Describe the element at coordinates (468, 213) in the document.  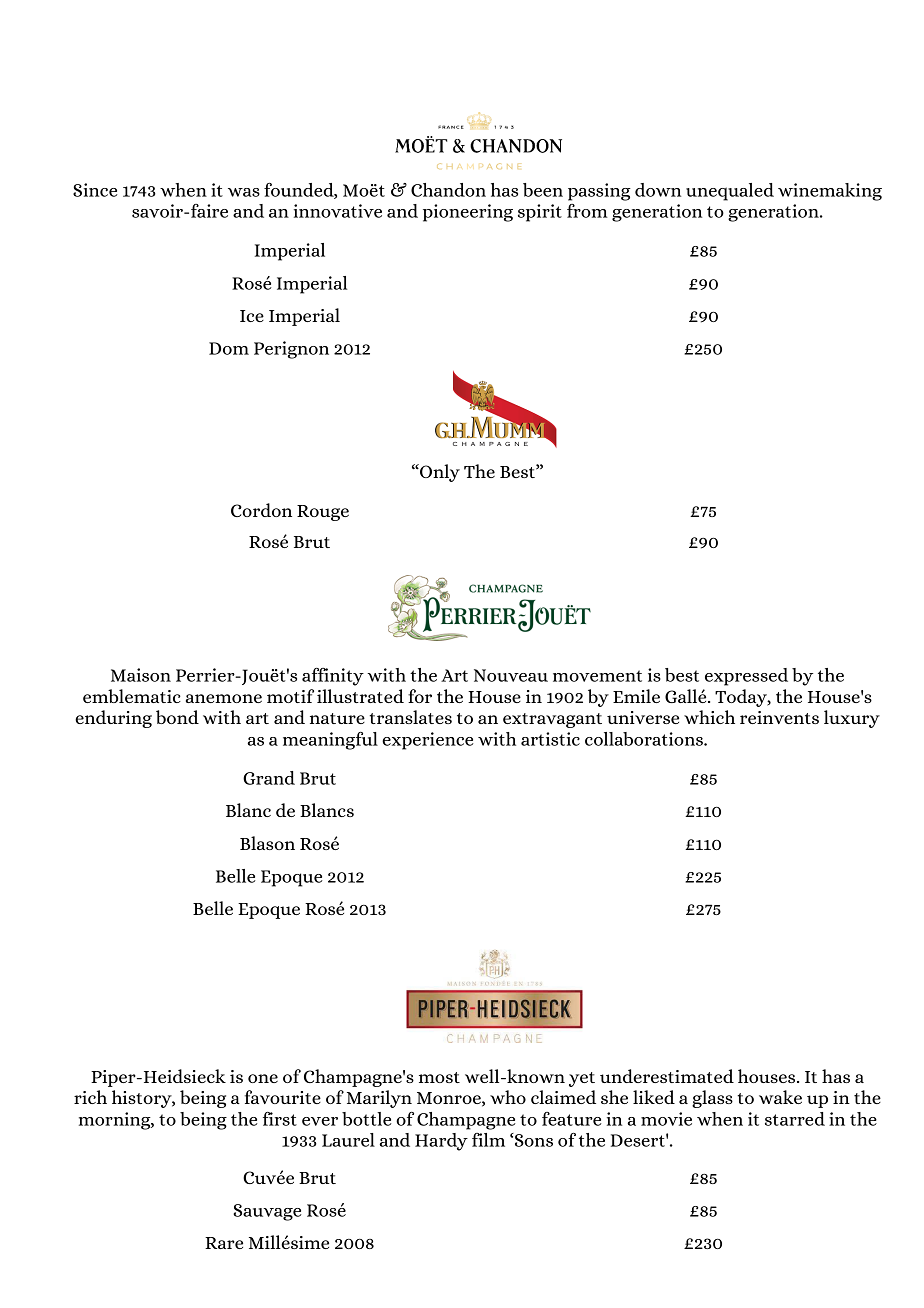
I see `pioneering` at that location.
